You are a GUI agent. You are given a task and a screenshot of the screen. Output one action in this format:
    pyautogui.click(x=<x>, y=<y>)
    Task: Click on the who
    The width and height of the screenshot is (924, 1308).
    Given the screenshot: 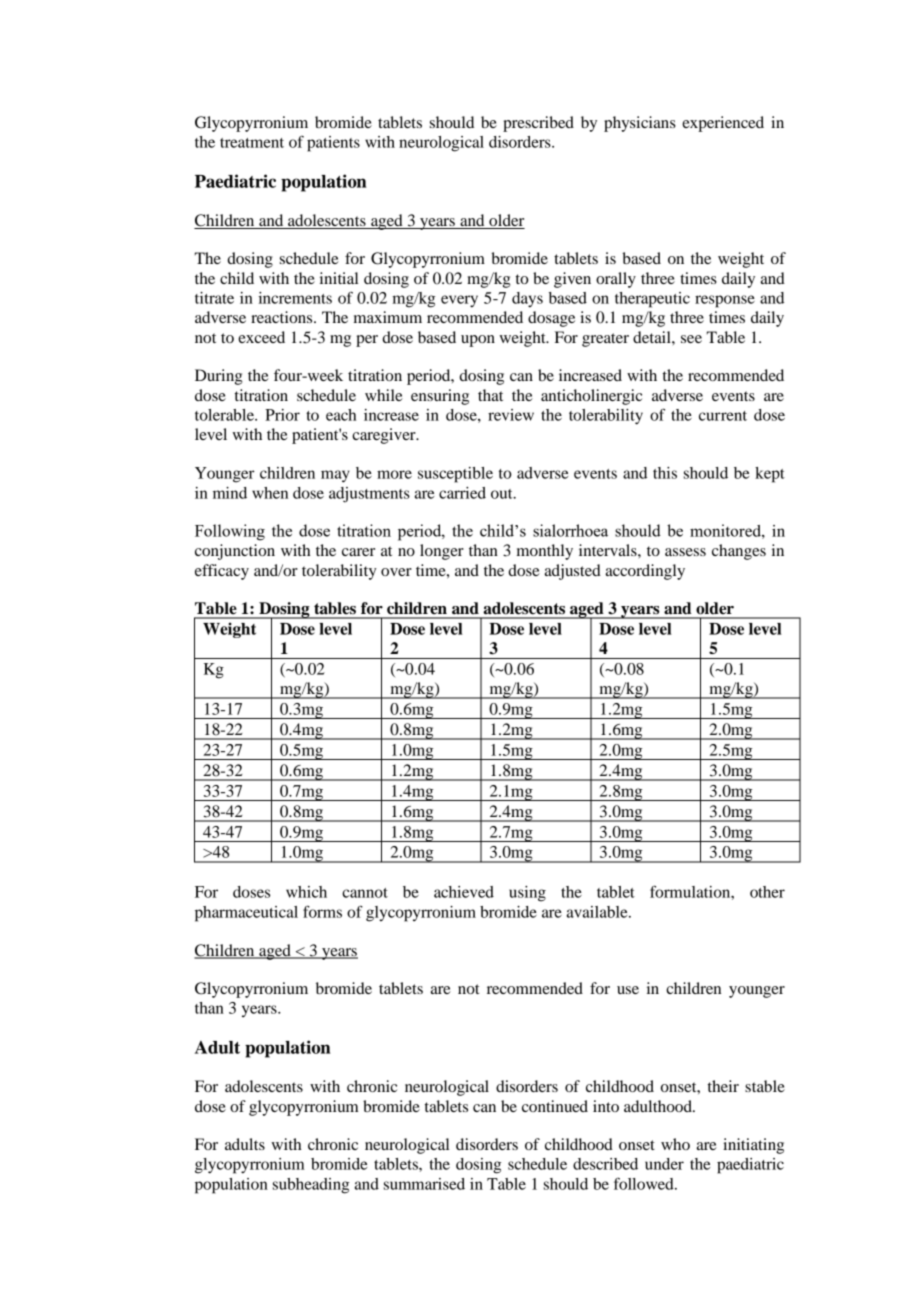 What is the action you would take?
    pyautogui.click(x=675, y=1144)
